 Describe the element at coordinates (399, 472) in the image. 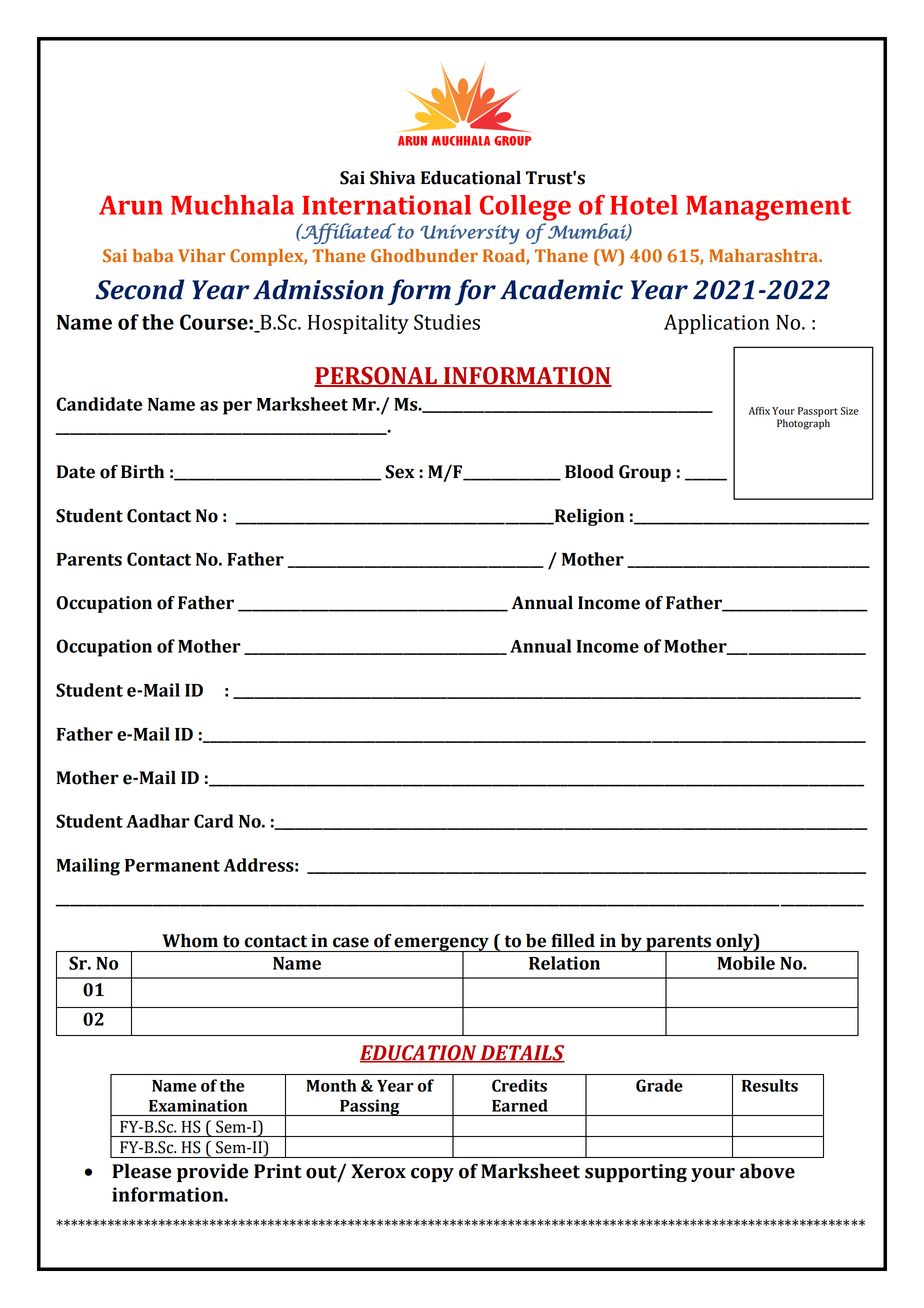

I see `Sex` at that location.
